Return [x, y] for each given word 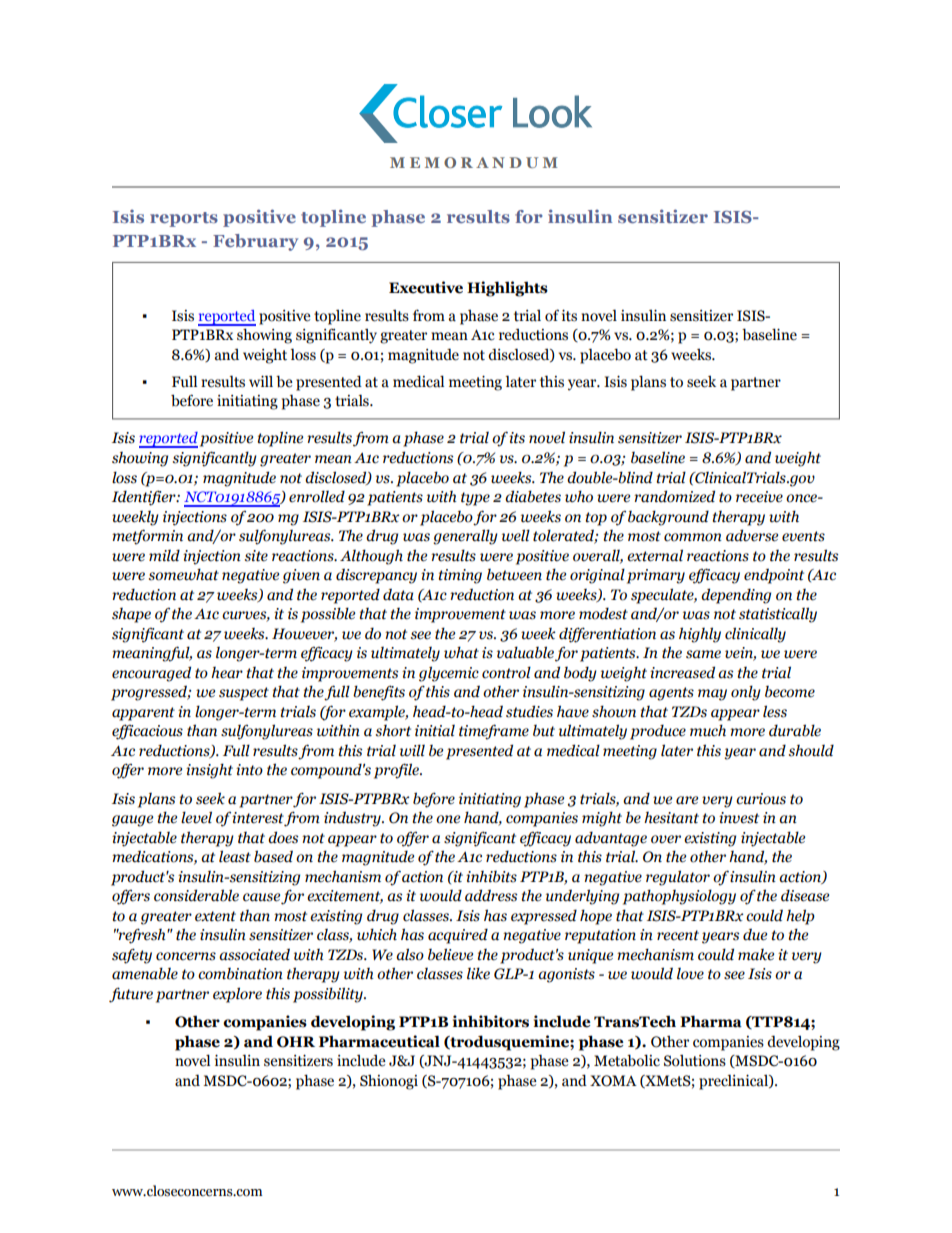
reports [184, 219]
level [196, 817]
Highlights [507, 289]
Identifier [145, 498]
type [475, 499]
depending [736, 596]
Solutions [695, 1061]
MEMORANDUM [473, 162]
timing [460, 576]
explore [237, 995]
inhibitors [491, 1021]
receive [759, 497]
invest [739, 818]
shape [131, 615]
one [448, 819]
